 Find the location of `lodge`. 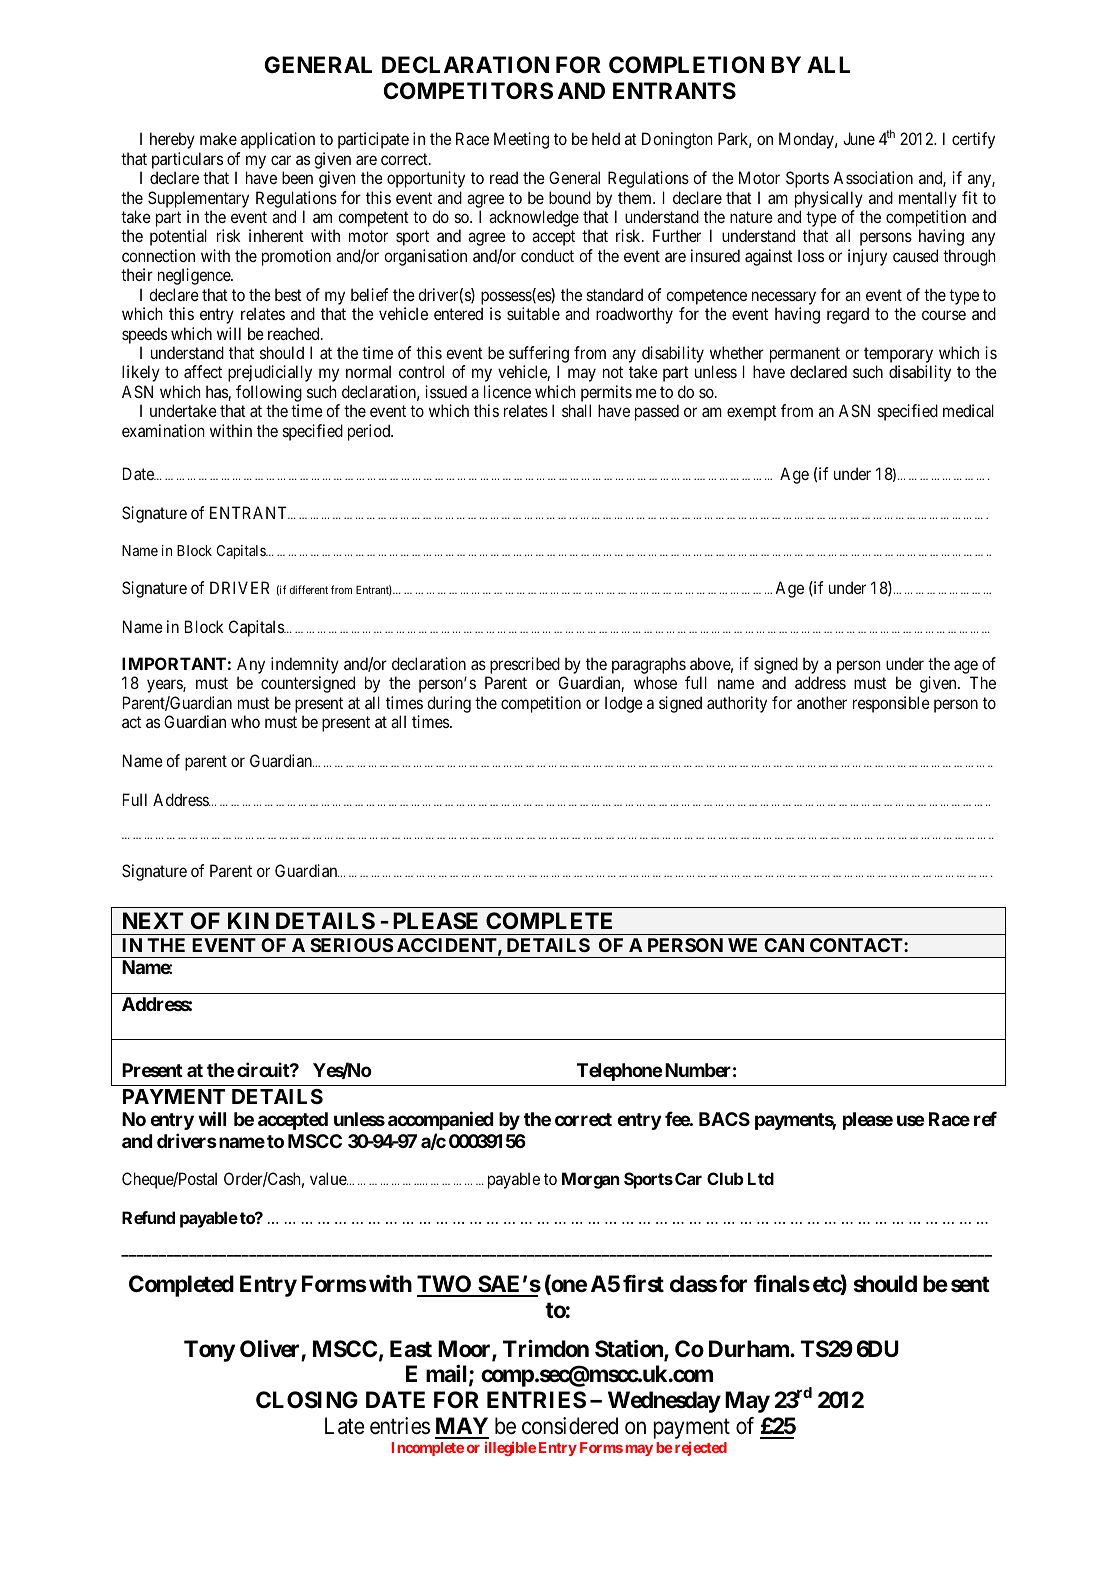

lodge is located at coordinates (624, 704).
